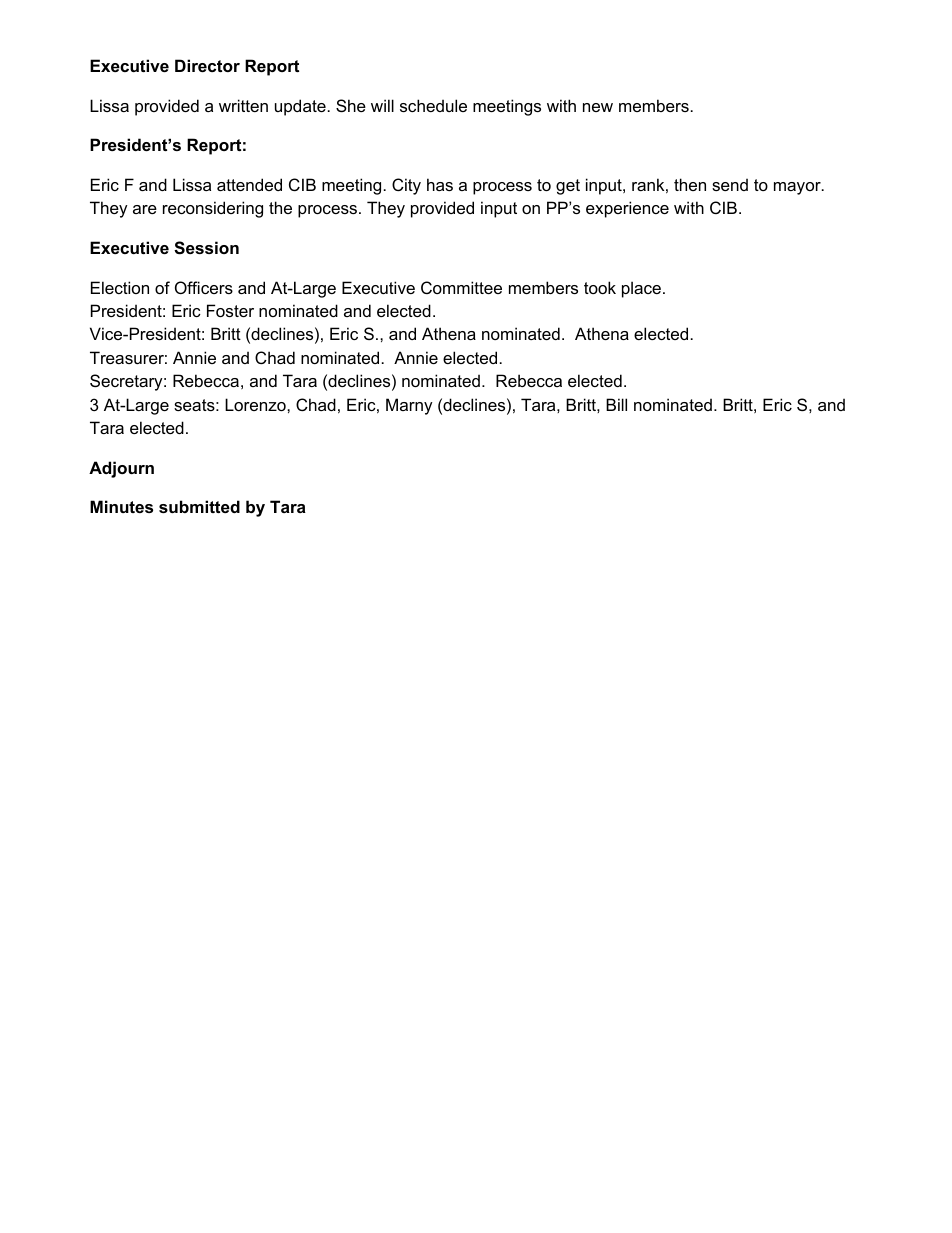 This screenshot has width=952, height=1233. I want to click on new, so click(598, 107).
